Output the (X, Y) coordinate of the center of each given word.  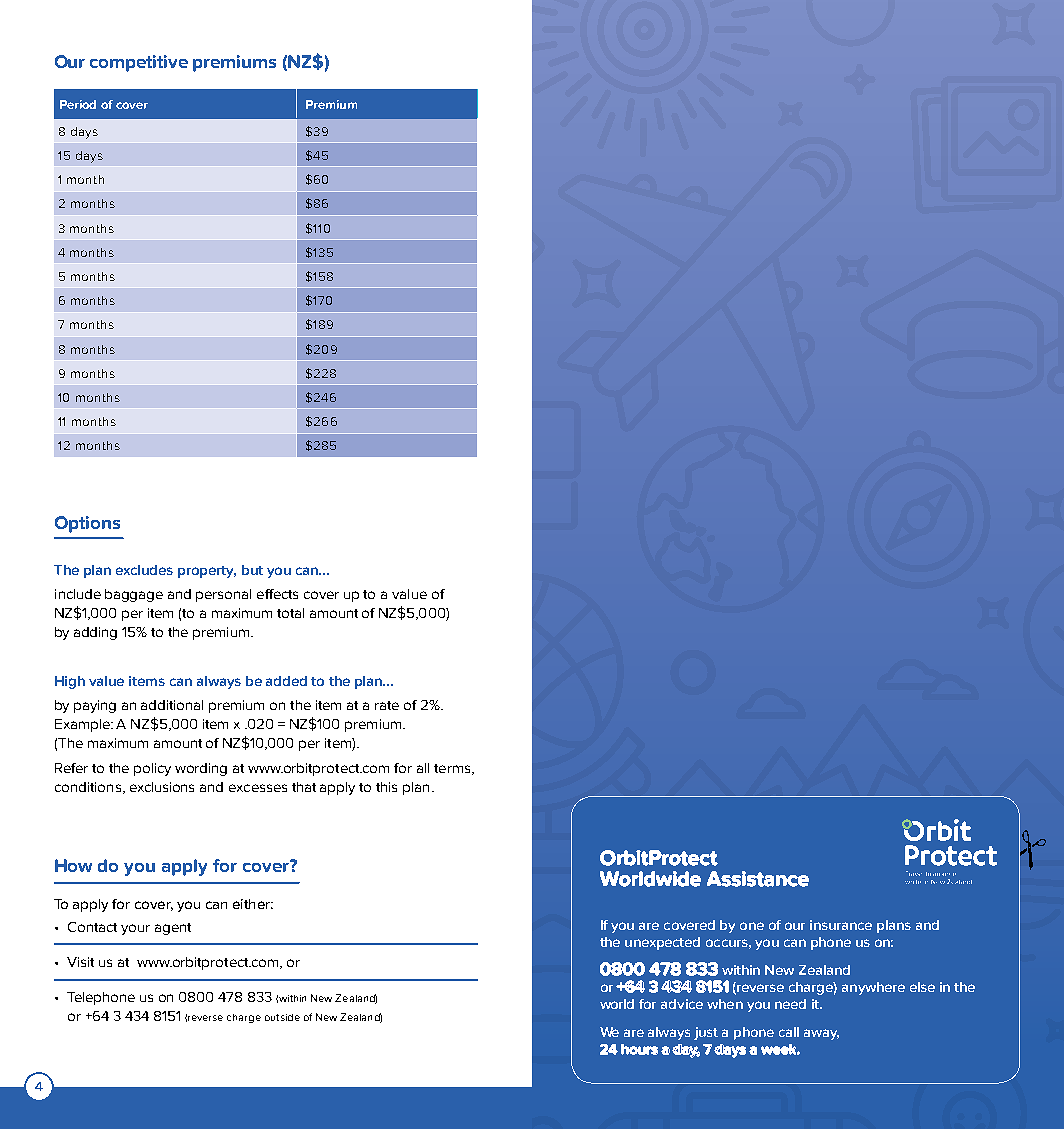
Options (87, 524)
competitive (139, 63)
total (290, 613)
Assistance (758, 879)
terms (453, 769)
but (252, 570)
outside (282, 1017)
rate (387, 705)
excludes (144, 570)
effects (277, 594)
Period (78, 104)
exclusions (162, 787)
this (386, 787)
